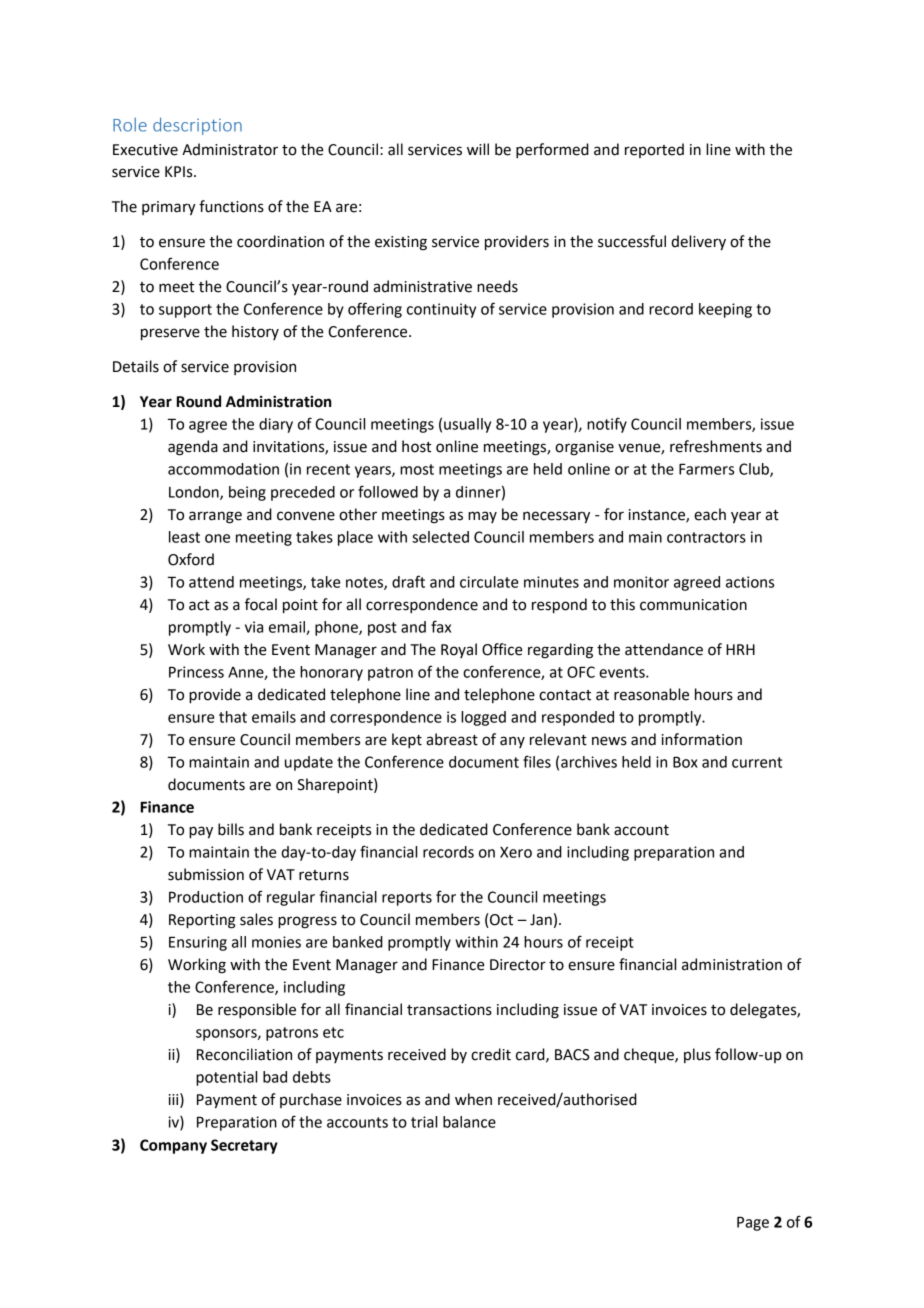 Image resolution: width=924 pixels, height=1308 pixels. I want to click on selected, so click(440, 537).
